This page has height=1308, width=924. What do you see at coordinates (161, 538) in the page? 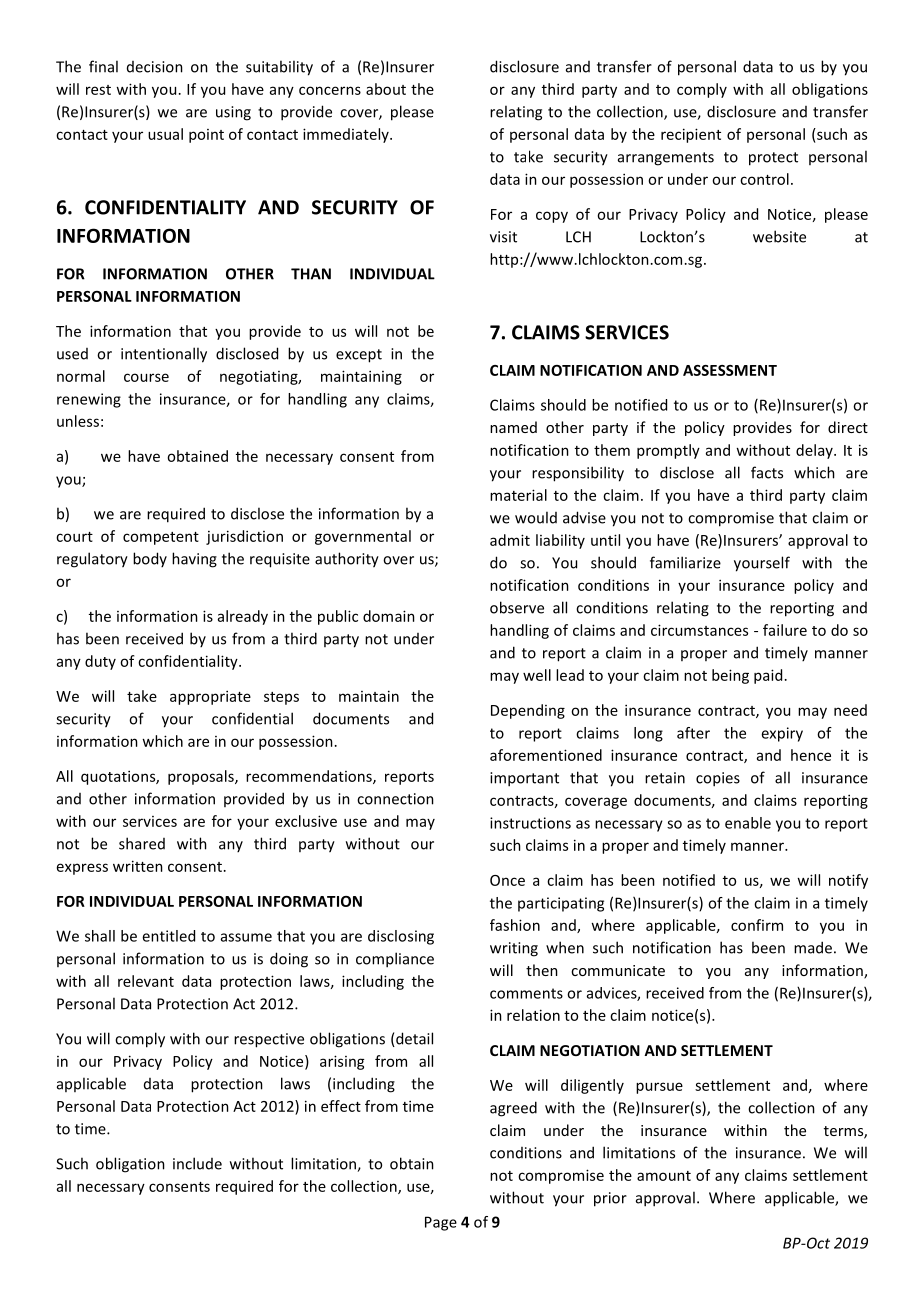
I see `competent` at bounding box center [161, 538].
